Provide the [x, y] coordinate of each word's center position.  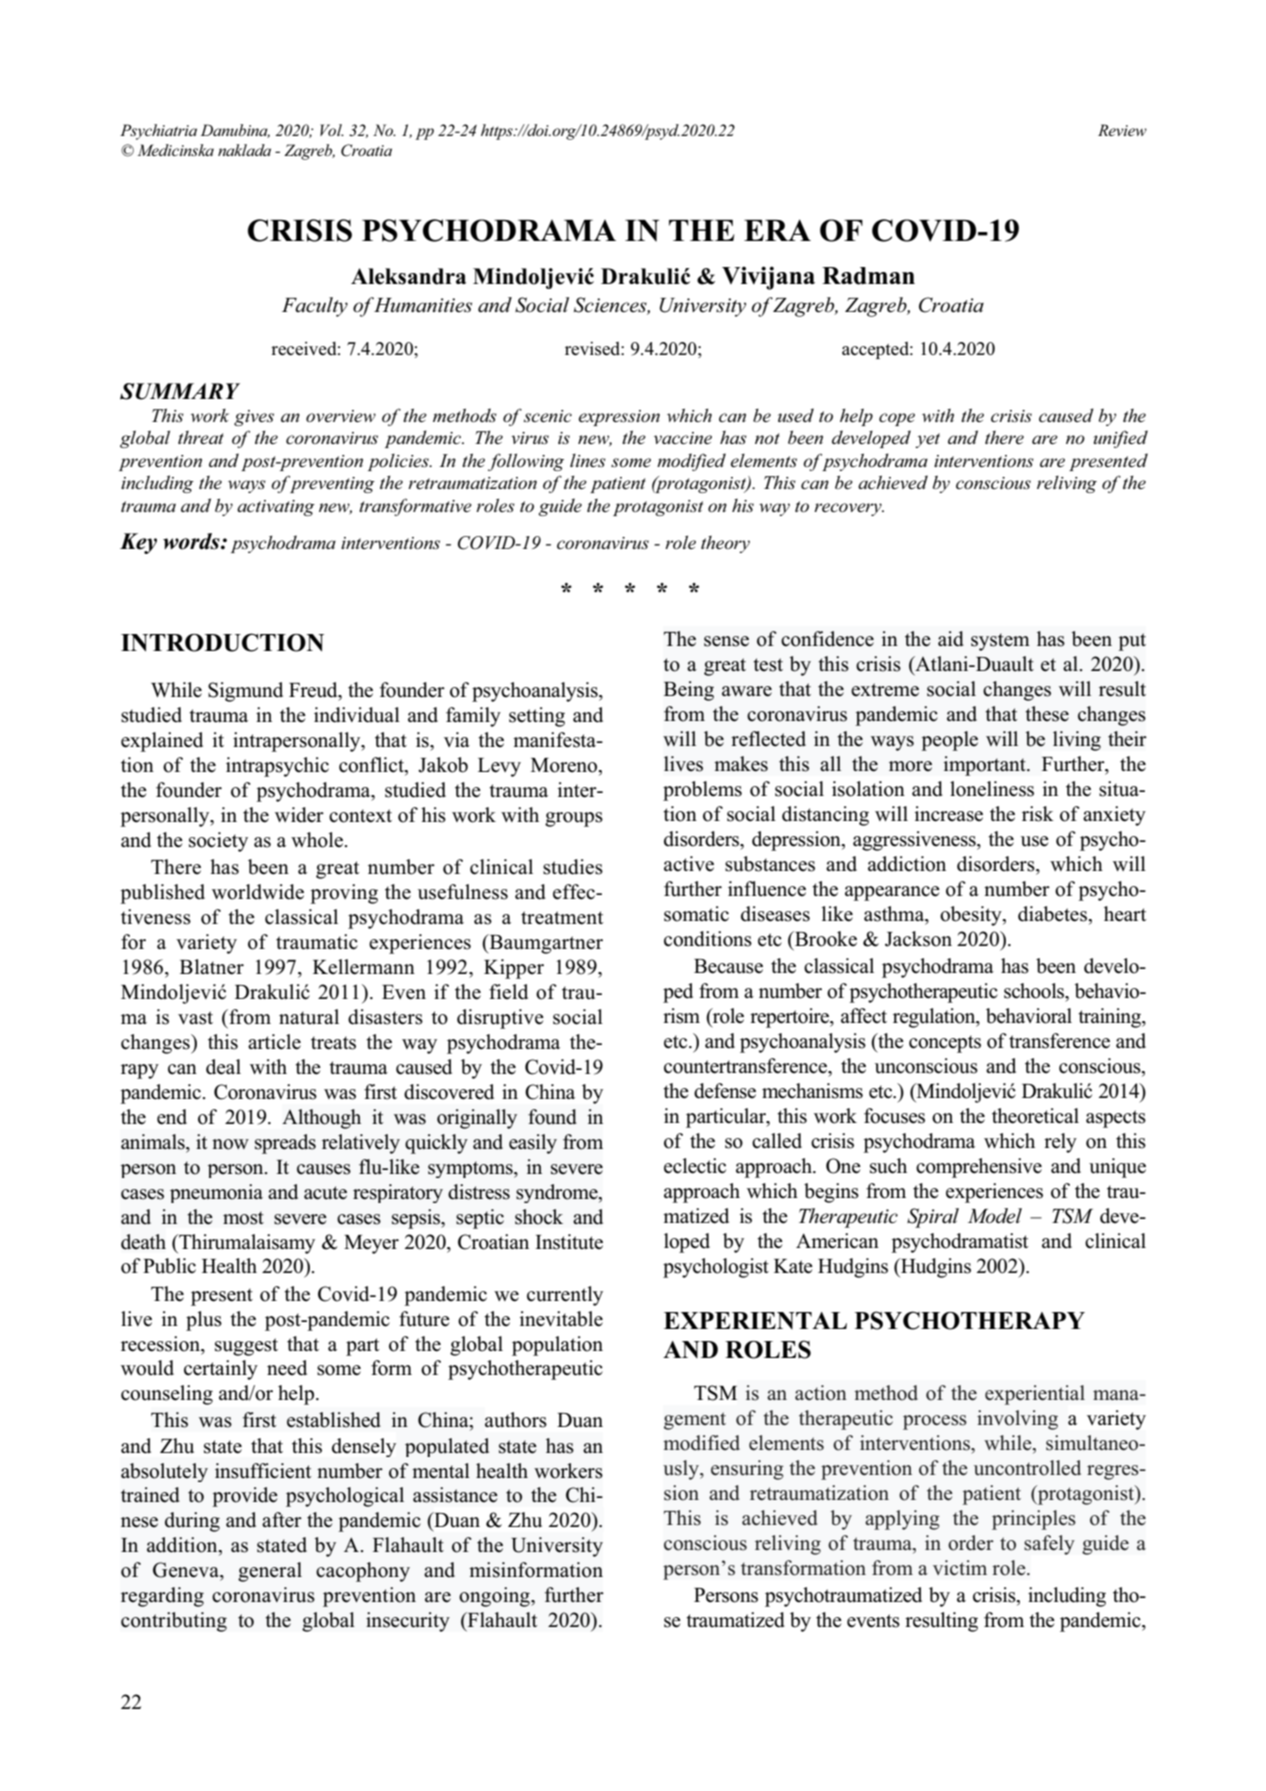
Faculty [315, 307]
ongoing [495, 1597]
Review [1122, 130]
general [270, 1572]
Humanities [422, 305]
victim [960, 1567]
